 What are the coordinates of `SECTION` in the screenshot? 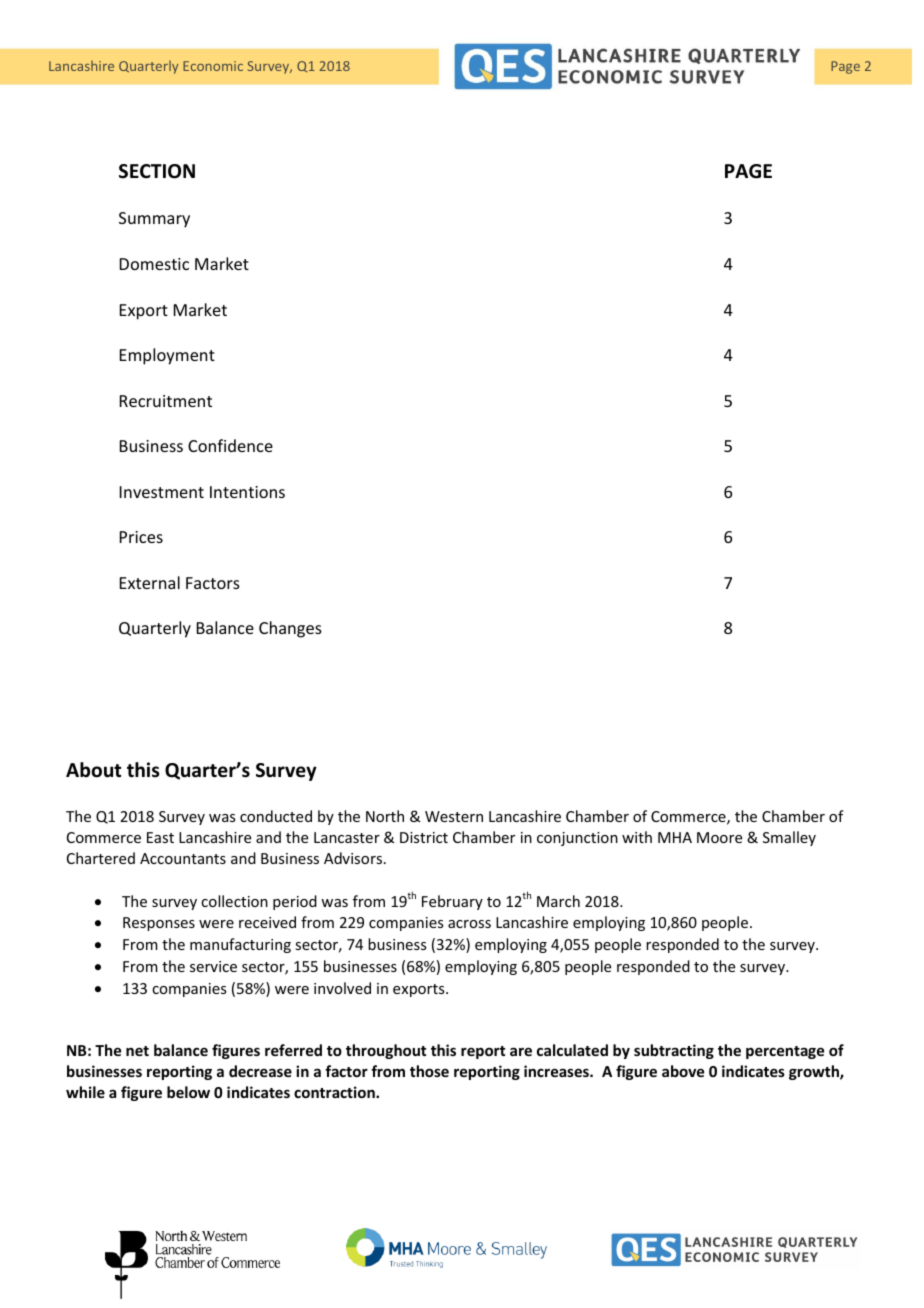 It's located at (157, 171).
